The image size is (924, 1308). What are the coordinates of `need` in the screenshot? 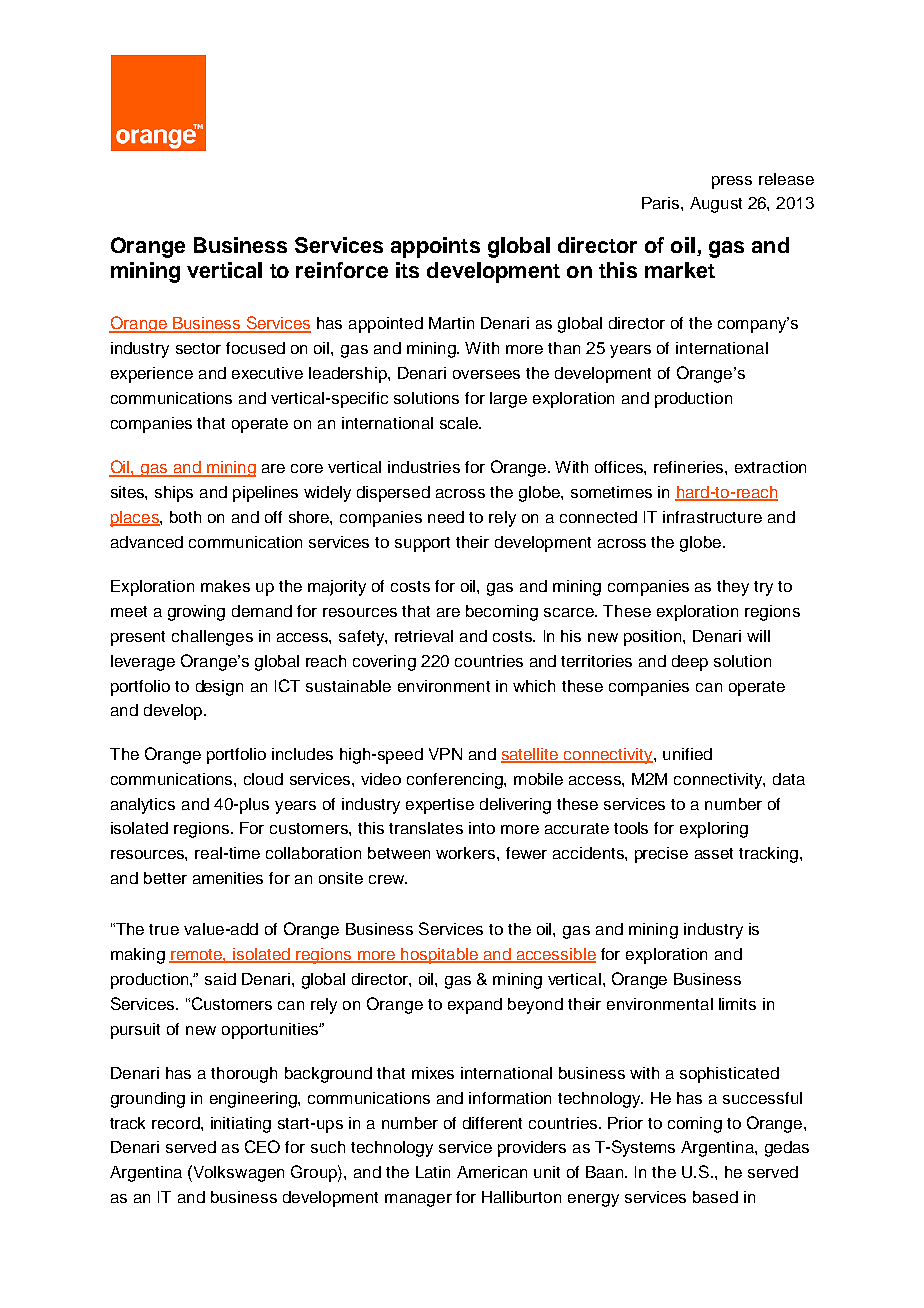 It's located at (446, 517).
